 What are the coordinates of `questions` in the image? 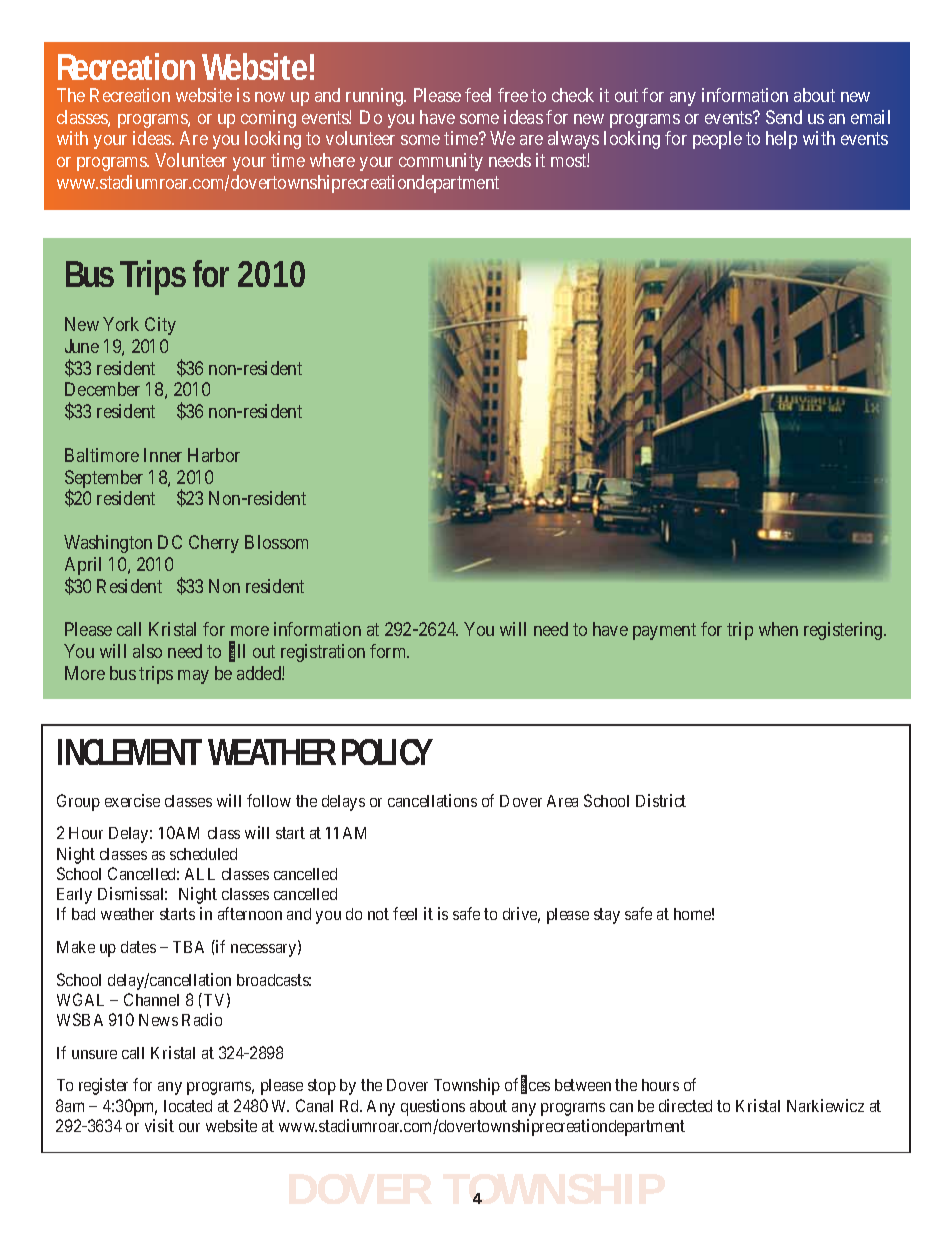 It's located at (433, 1107).
